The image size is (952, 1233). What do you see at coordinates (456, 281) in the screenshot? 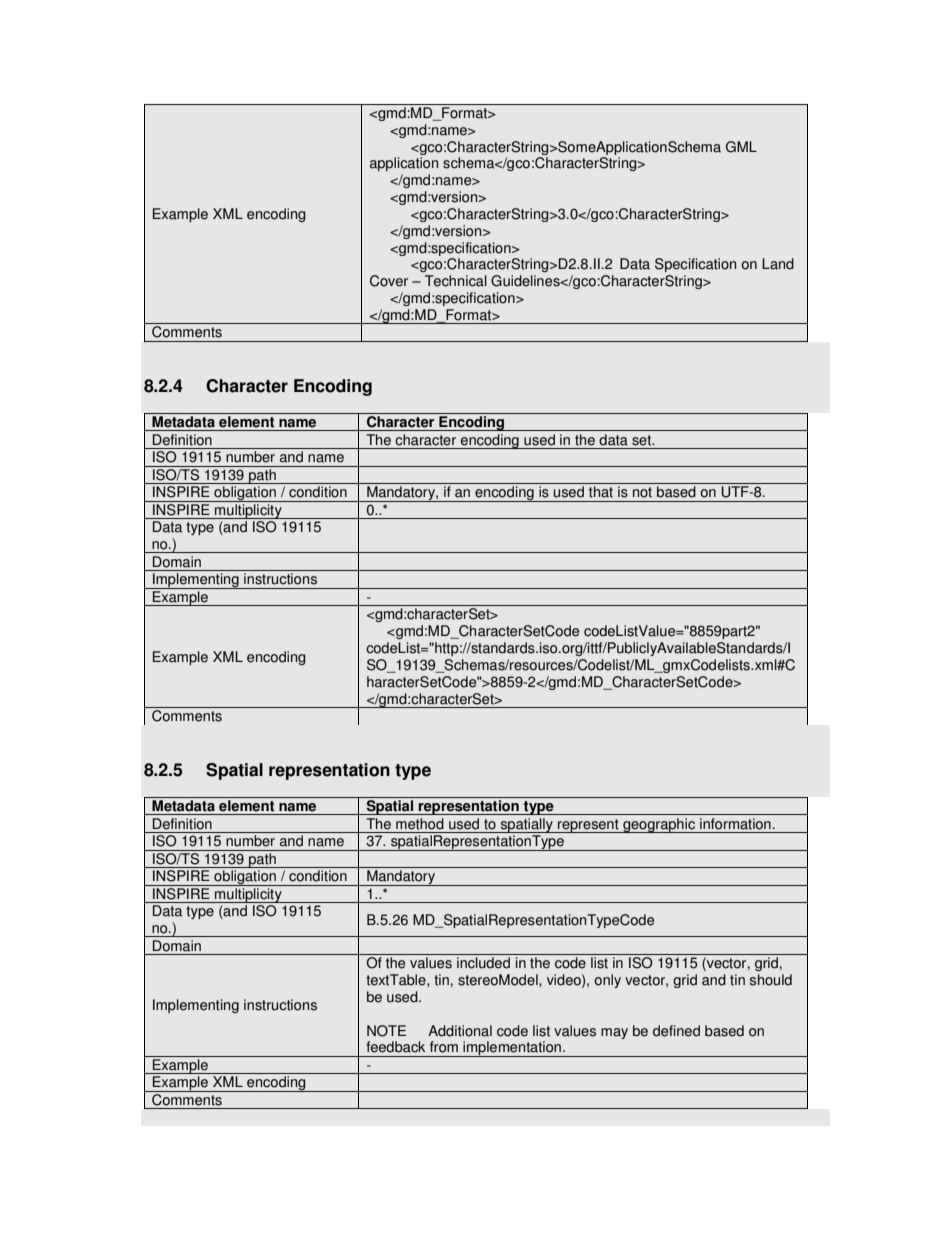
I see `Technical` at bounding box center [456, 281].
